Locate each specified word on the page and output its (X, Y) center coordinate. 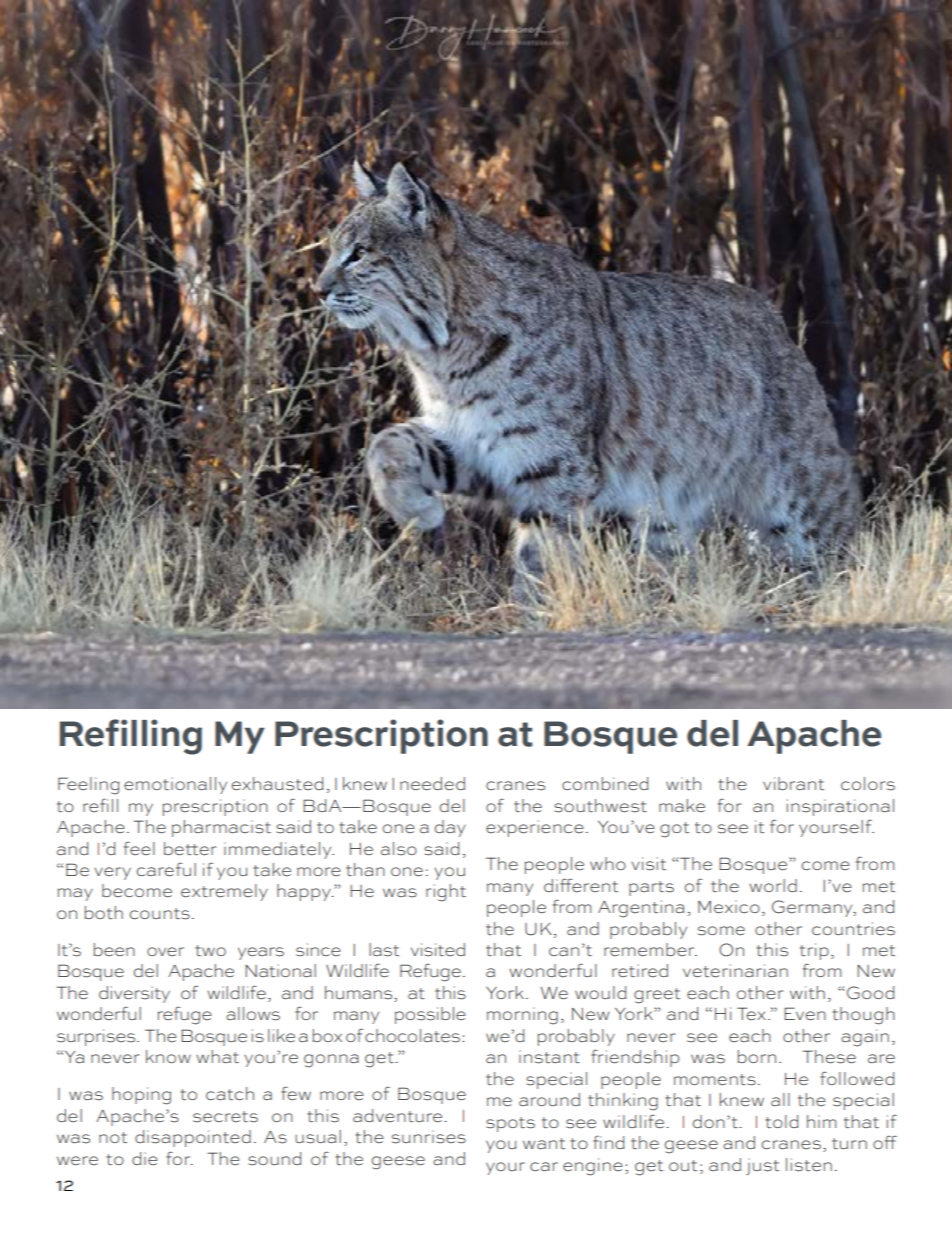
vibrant (793, 784)
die (144, 1158)
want (544, 1144)
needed (432, 784)
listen (809, 1165)
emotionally (175, 785)
